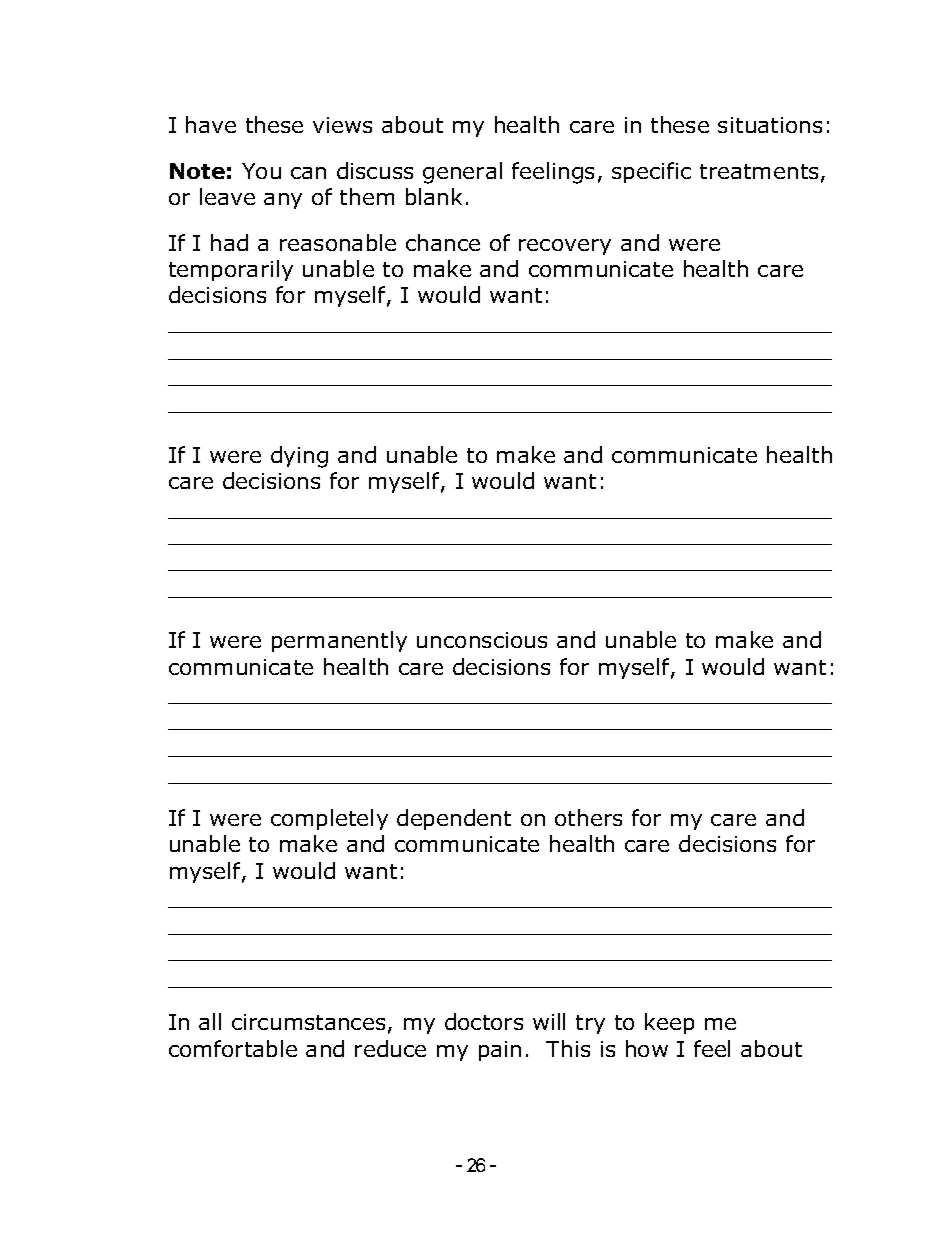  I want to click on dependent, so click(454, 819).
